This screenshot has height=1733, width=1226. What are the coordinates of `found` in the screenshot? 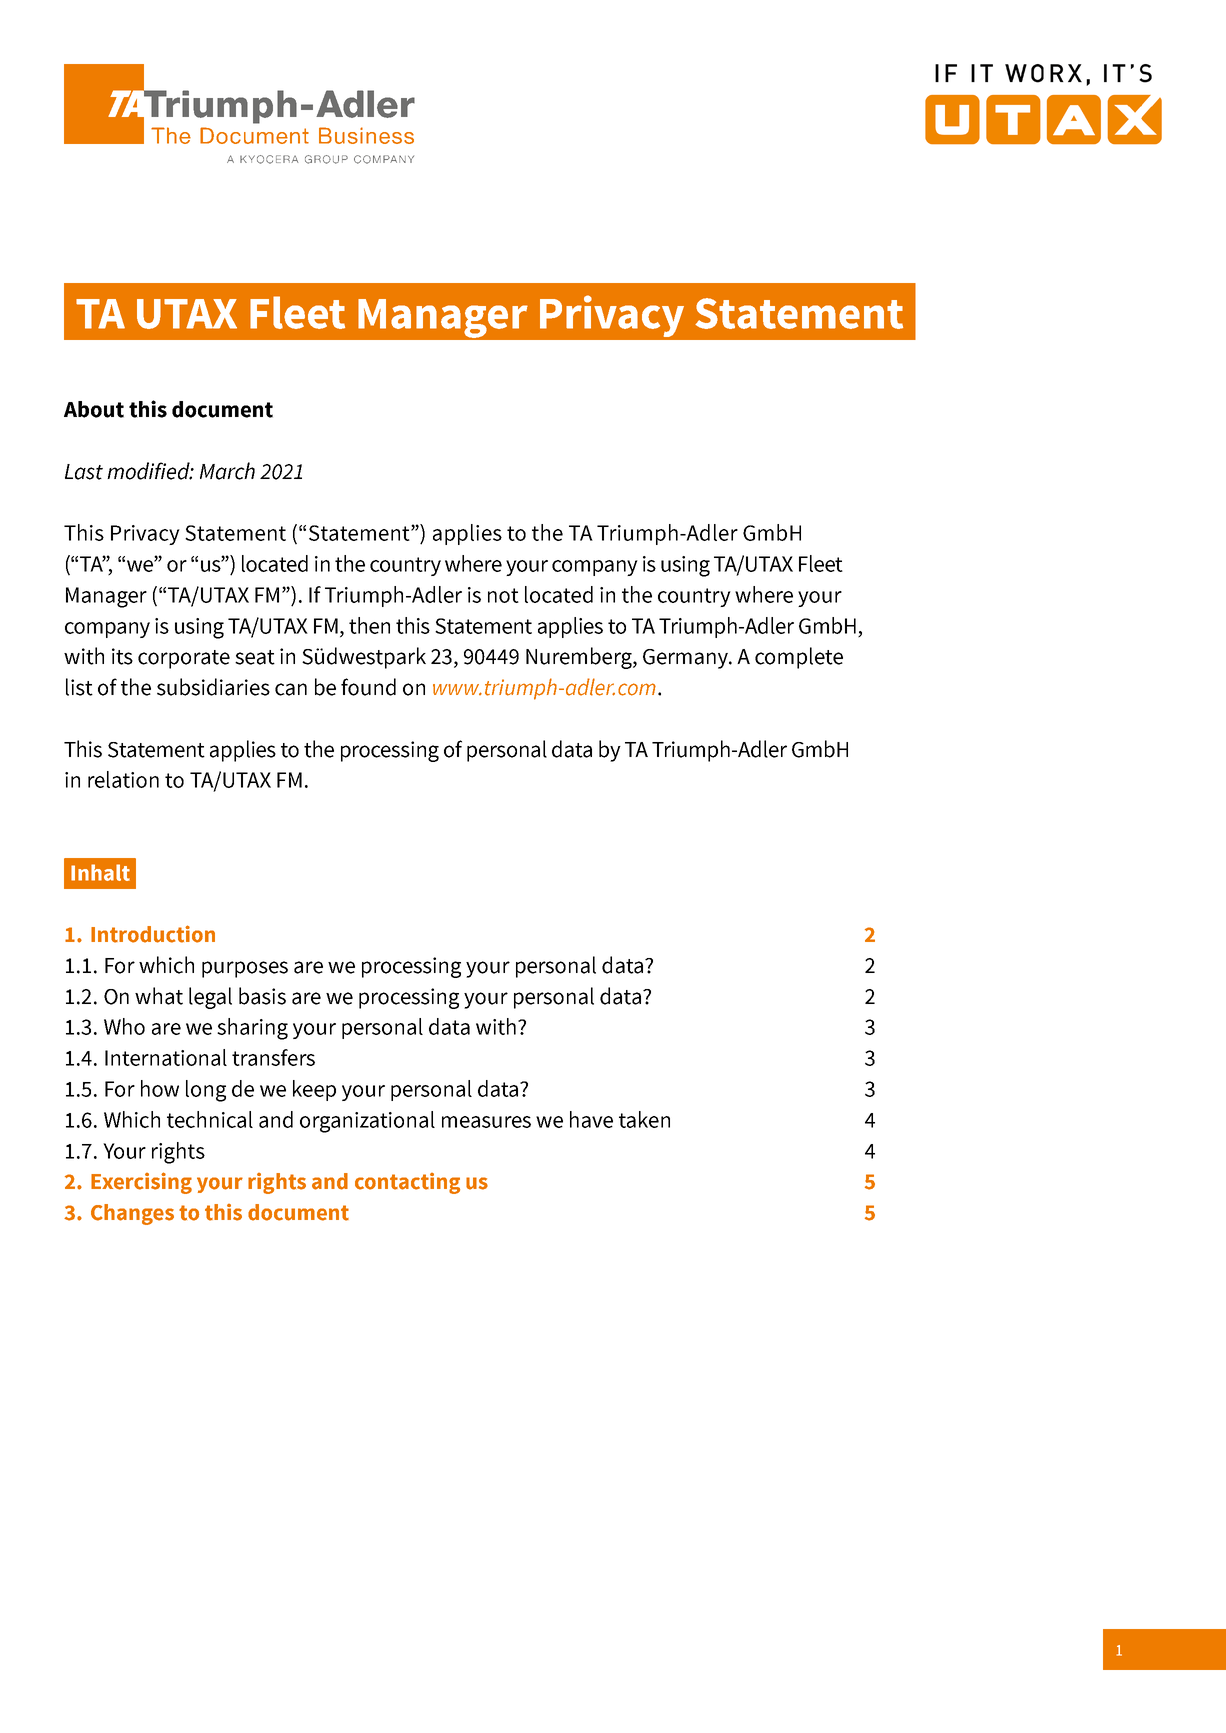 It's located at (368, 687).
